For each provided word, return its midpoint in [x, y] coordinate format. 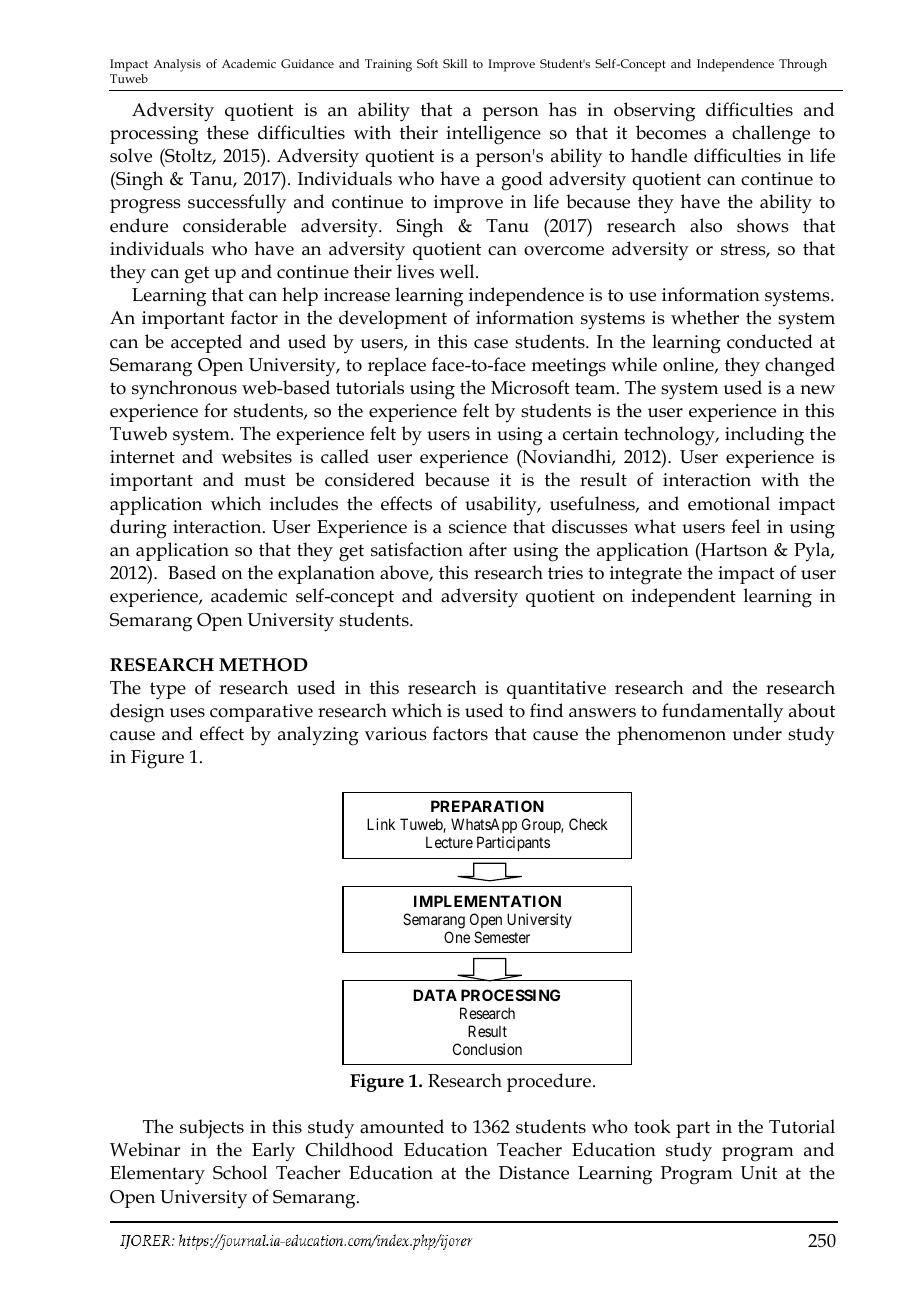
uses [187, 713]
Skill [455, 63]
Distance [534, 1173]
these [228, 132]
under [757, 733]
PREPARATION [487, 806]
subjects [212, 1129]
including [764, 436]
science [478, 527]
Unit [758, 1173]
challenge [771, 135]
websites [257, 456]
